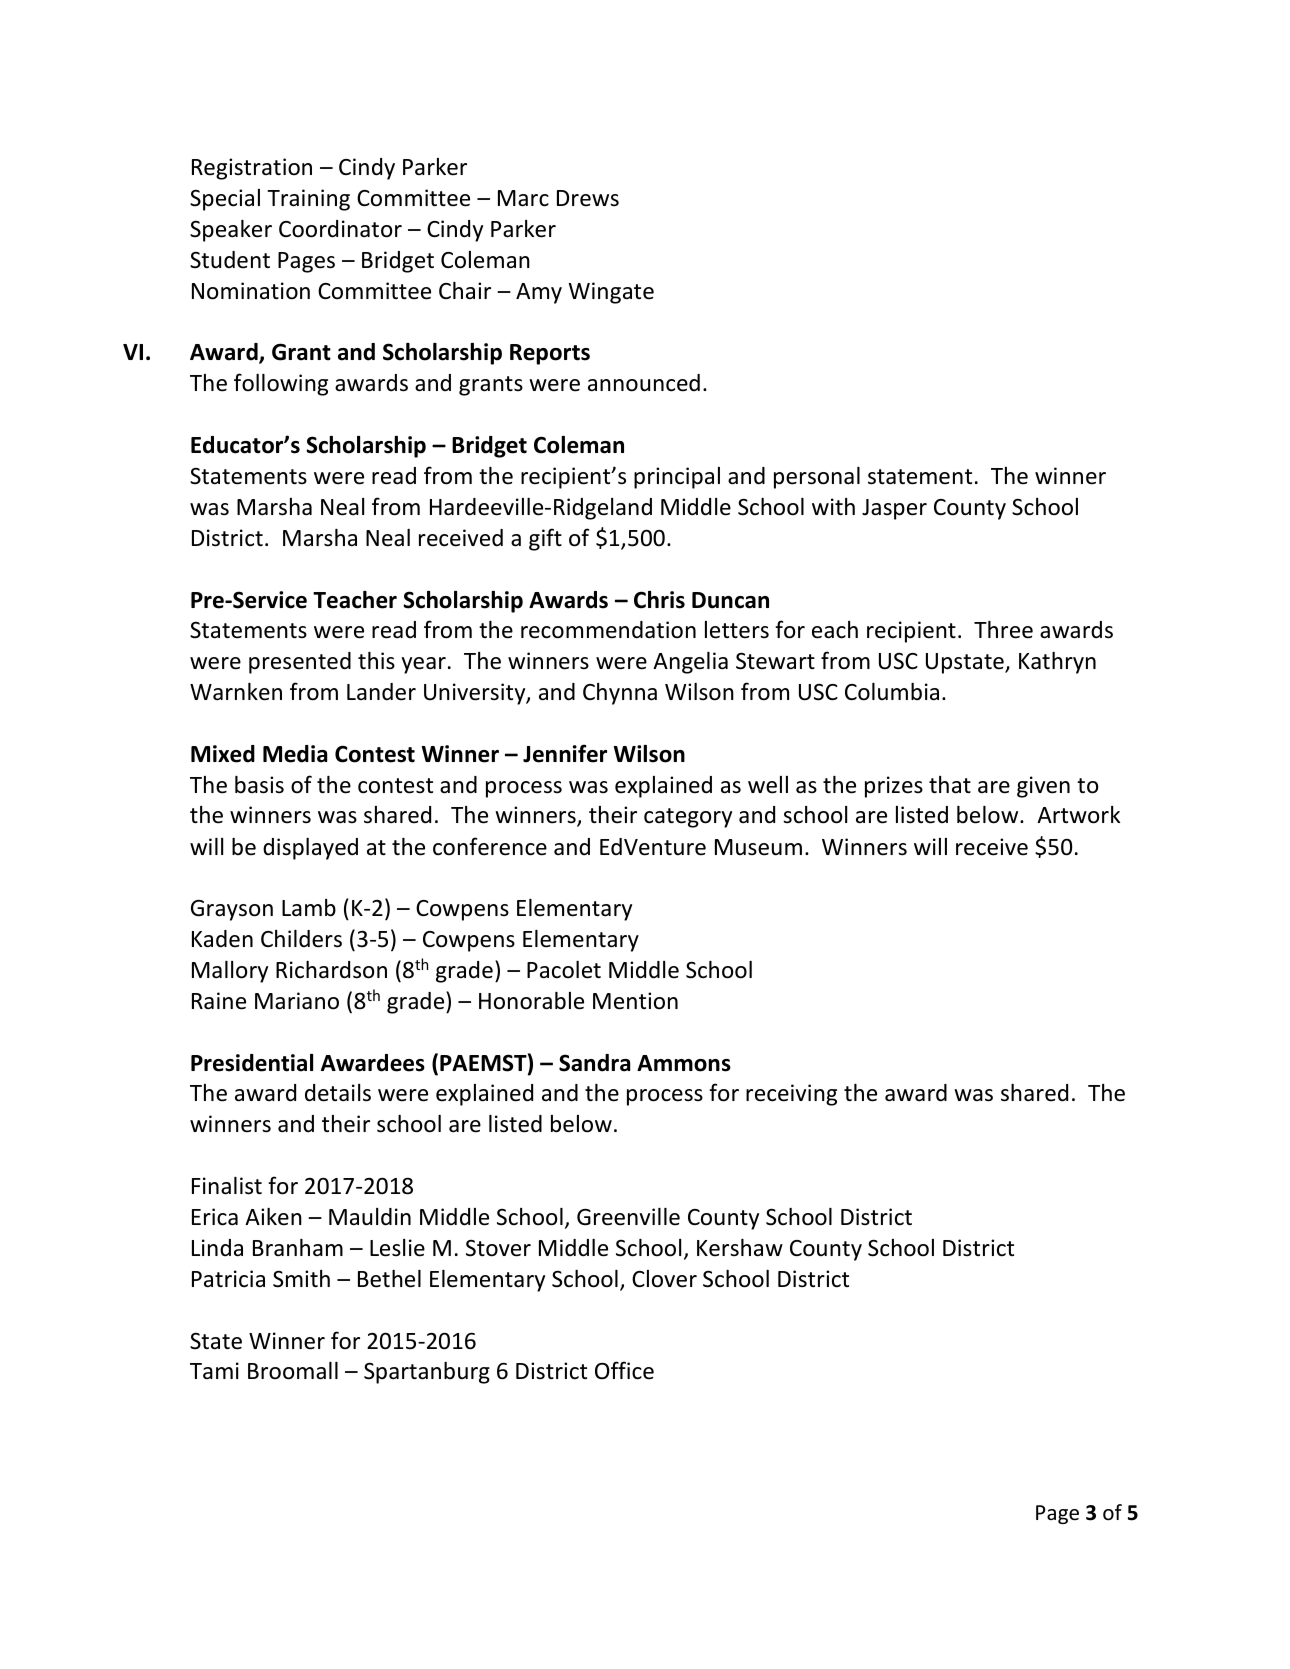  What do you see at coordinates (624, 1370) in the screenshot?
I see `Office` at bounding box center [624, 1370].
